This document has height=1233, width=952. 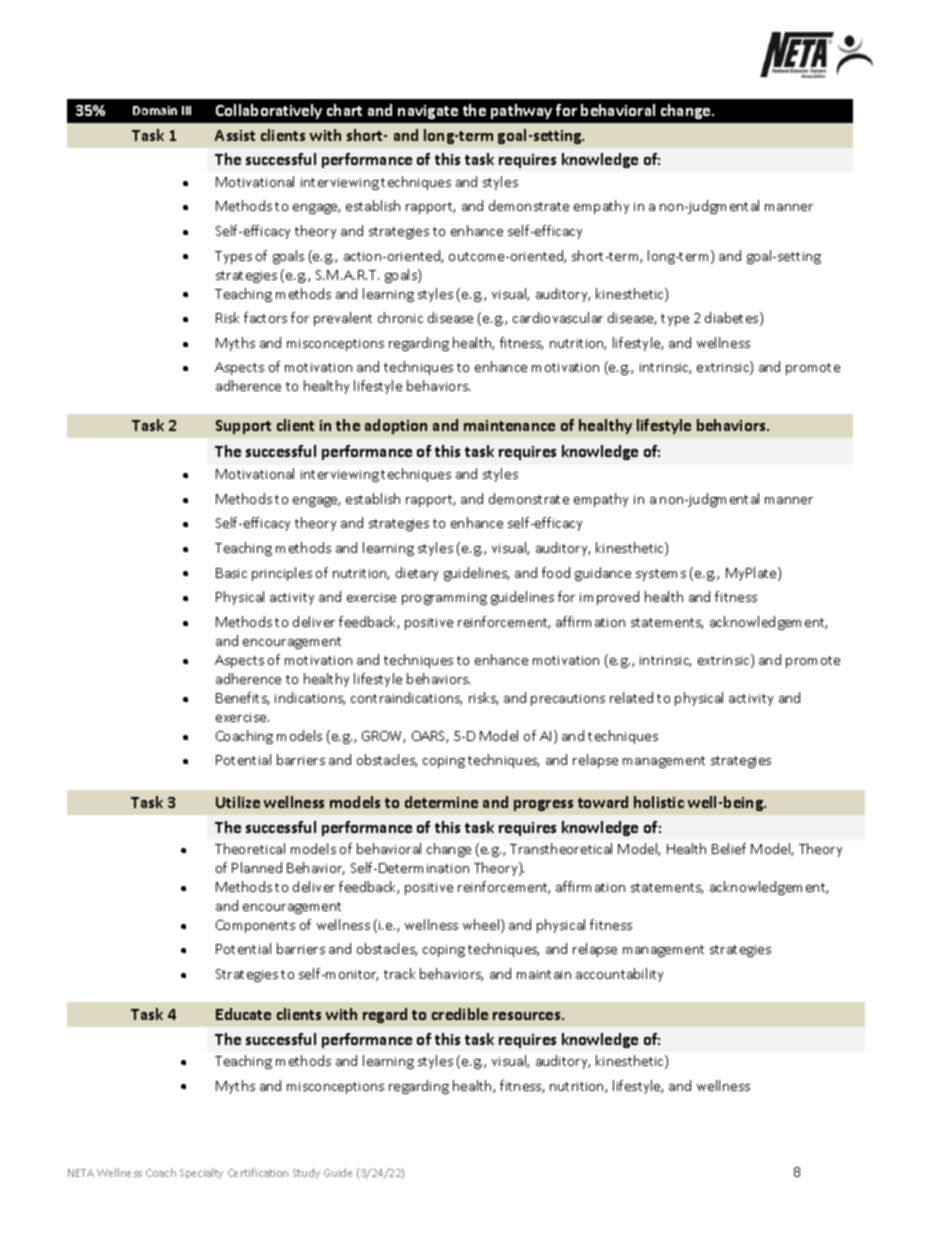 I want to click on diabetes, so click(x=733, y=319).
